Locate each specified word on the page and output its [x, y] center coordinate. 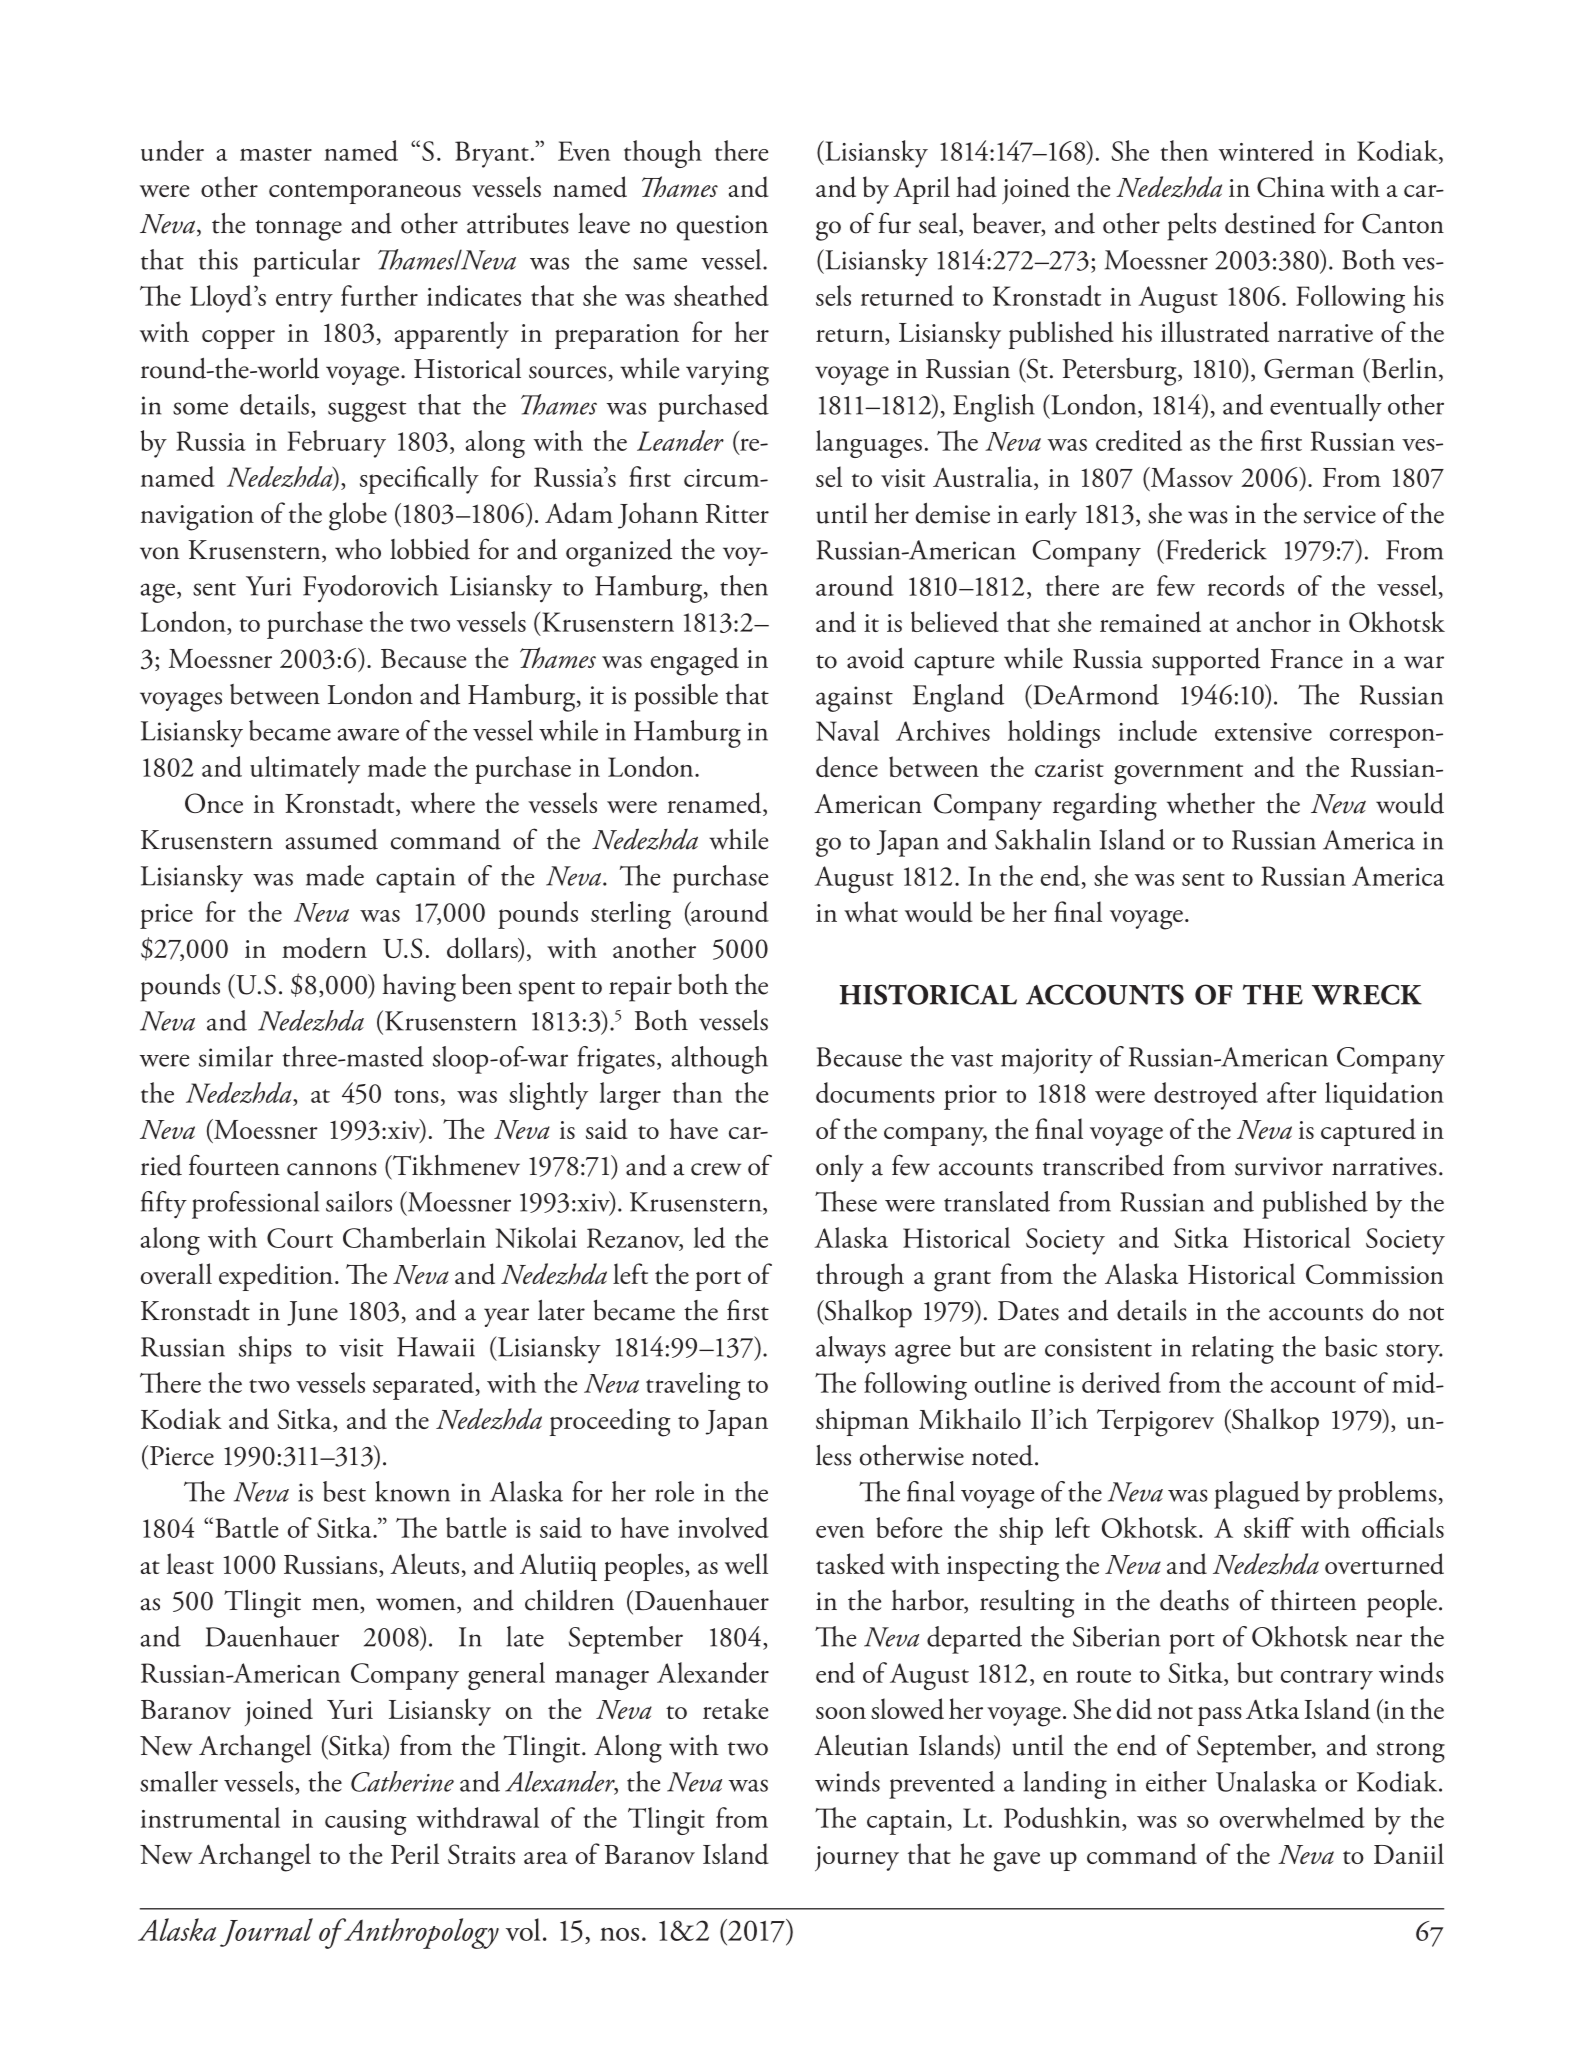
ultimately [305, 770]
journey [857, 1858]
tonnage [298, 230]
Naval [847, 730]
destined [1270, 223]
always [851, 1350]
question [722, 228]
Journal [266, 1932]
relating [1233, 1350]
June [312, 1313]
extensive [1263, 732]
